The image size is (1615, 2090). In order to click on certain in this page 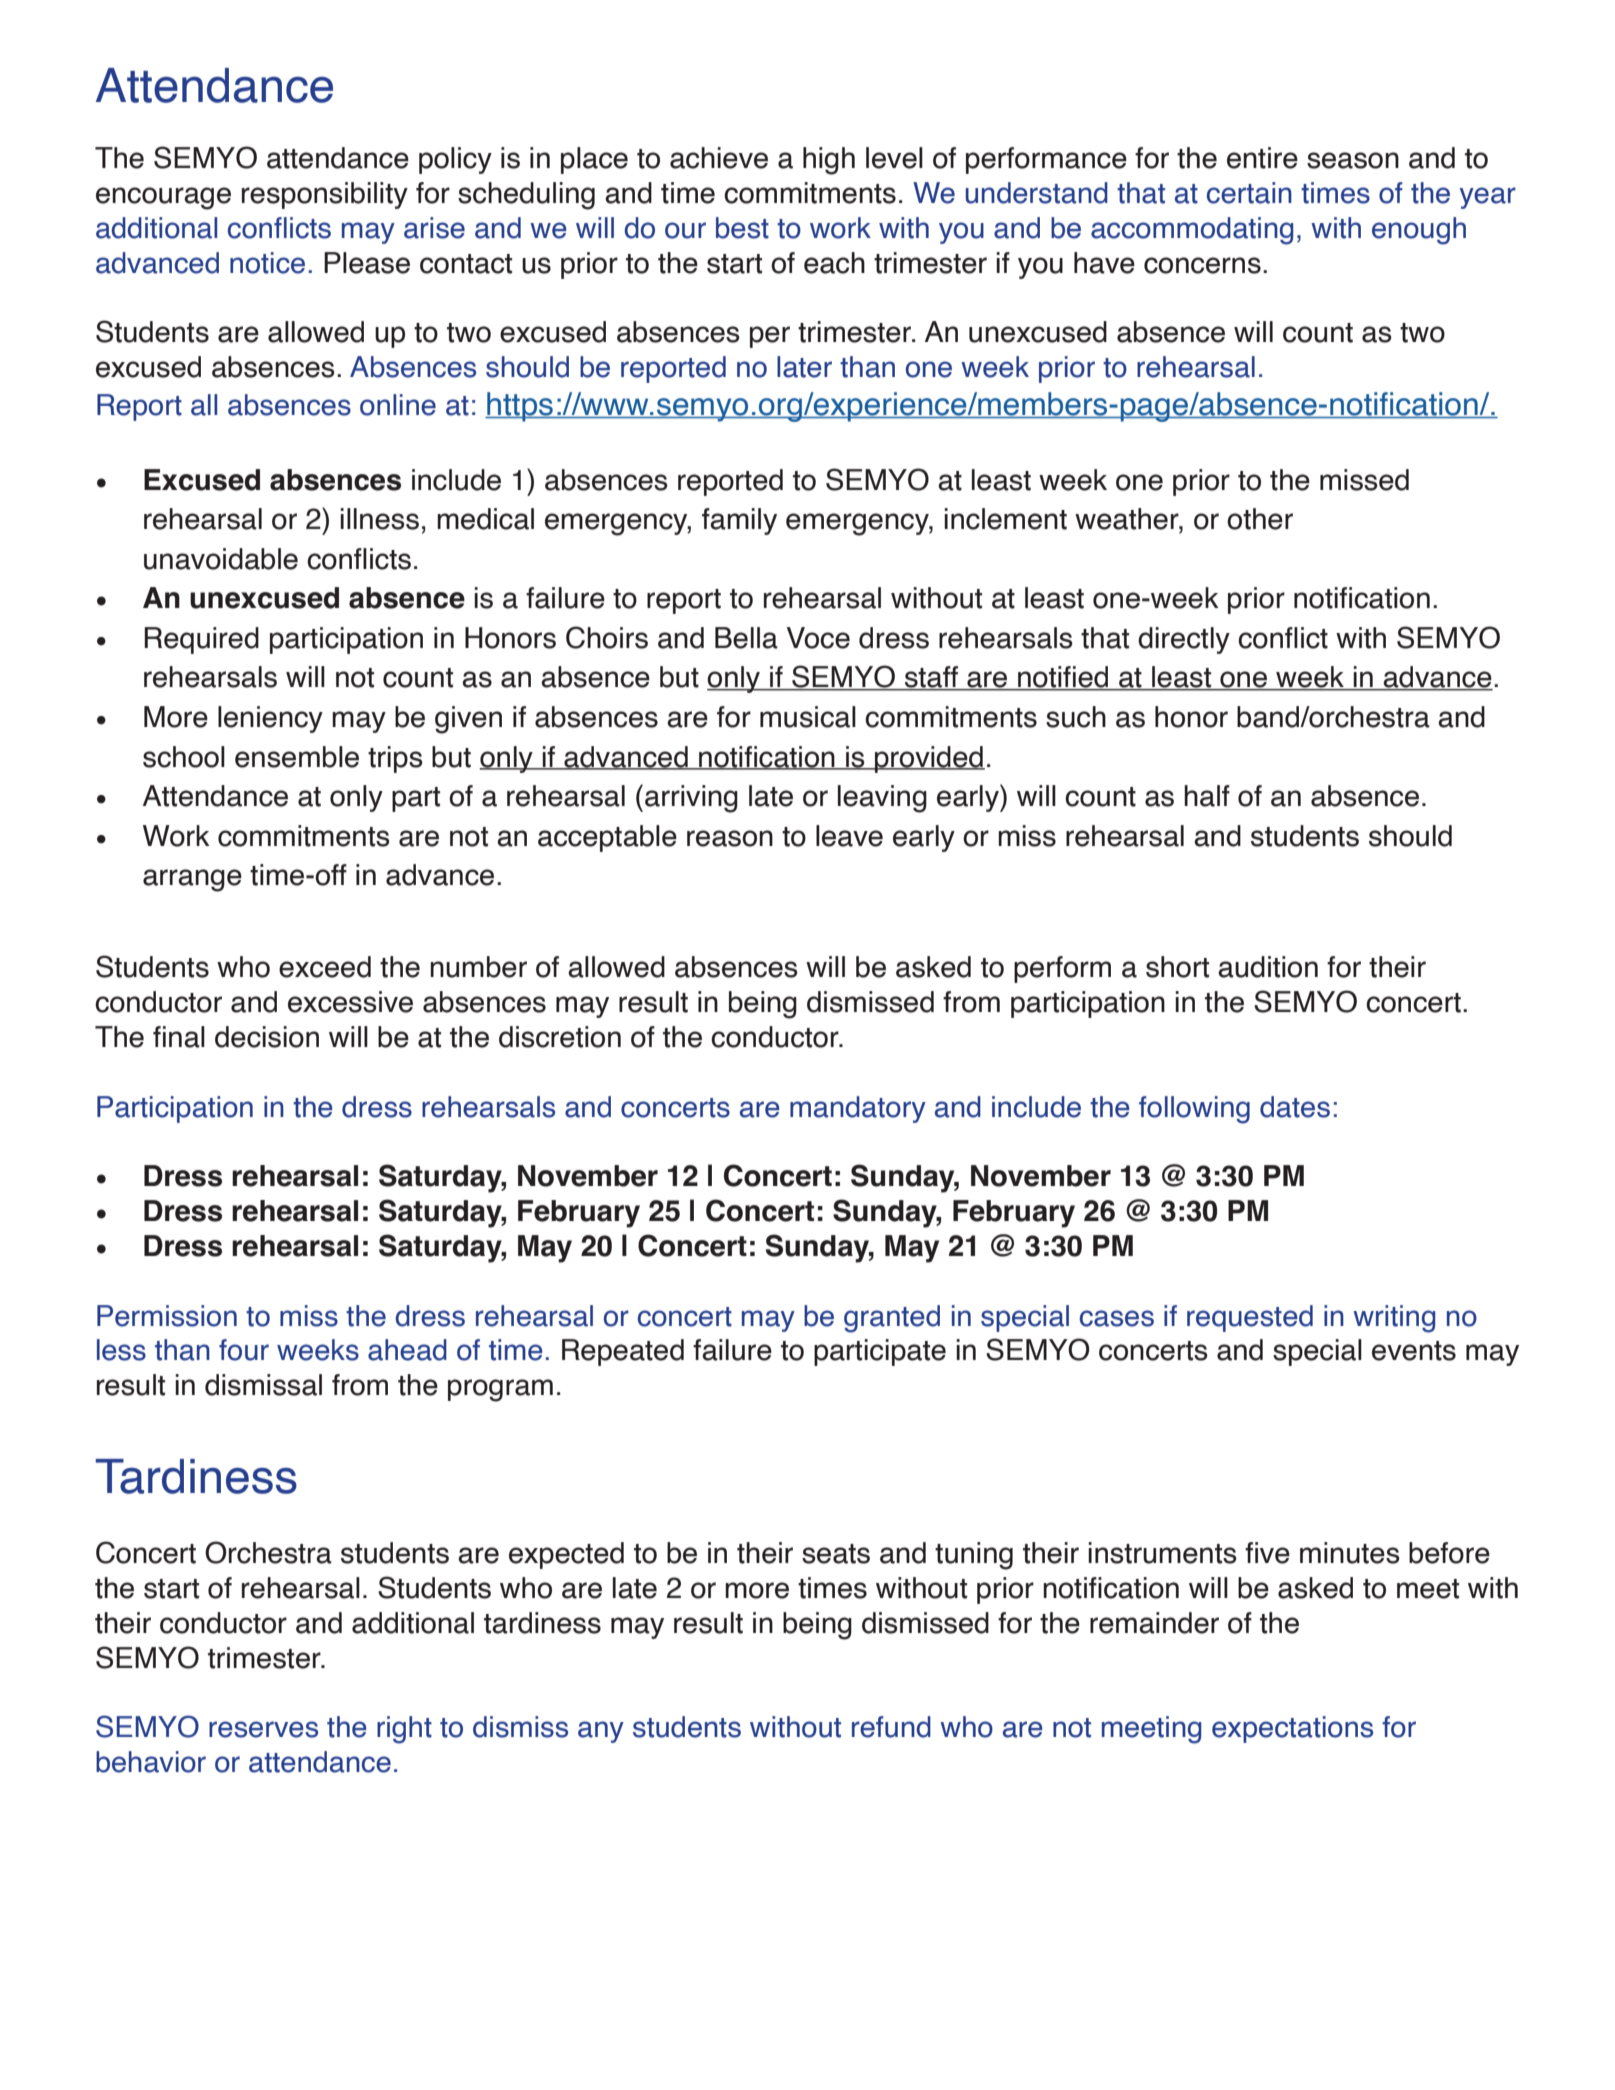, I will do `click(1249, 193)`.
